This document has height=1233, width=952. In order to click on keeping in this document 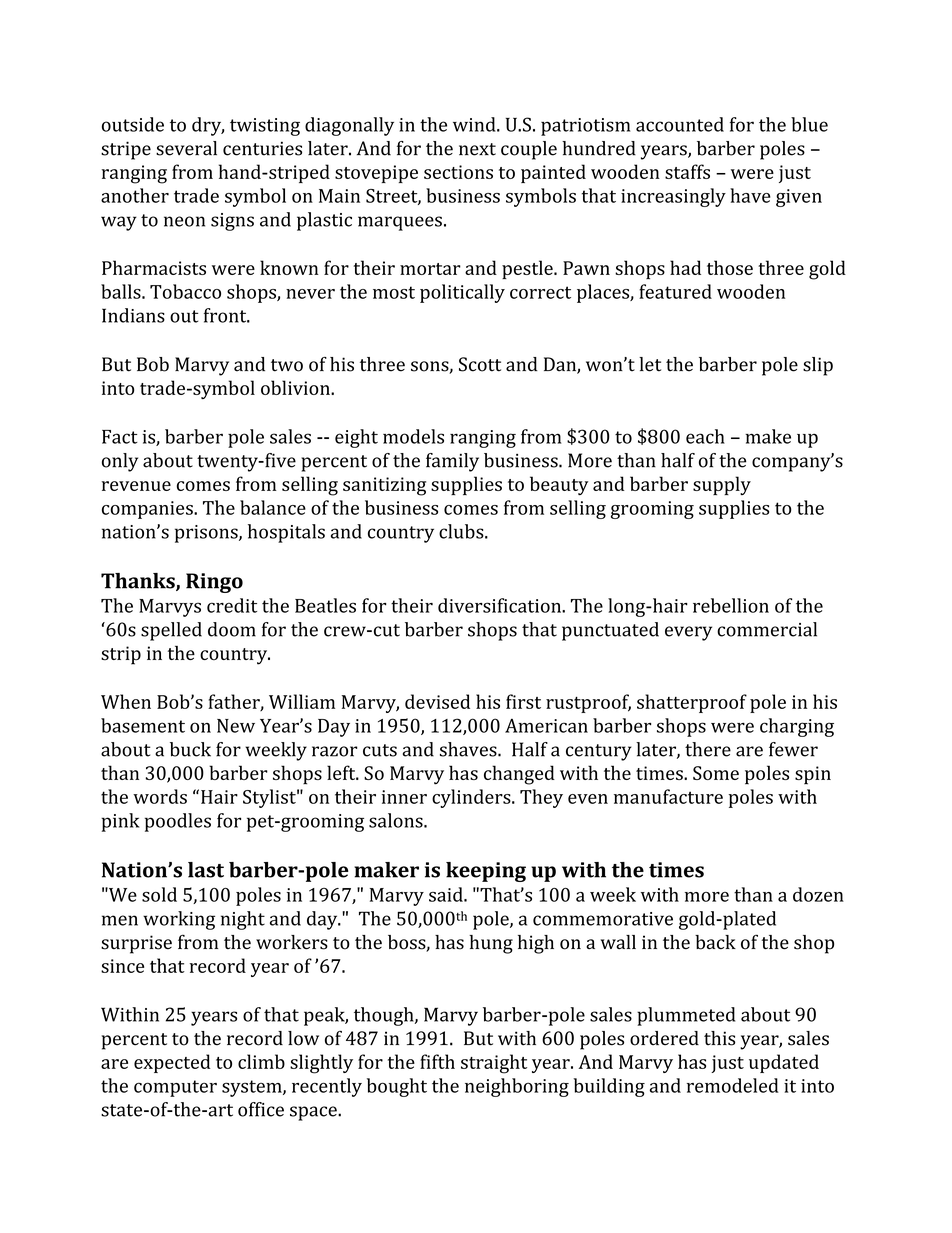, I will do `click(486, 872)`.
